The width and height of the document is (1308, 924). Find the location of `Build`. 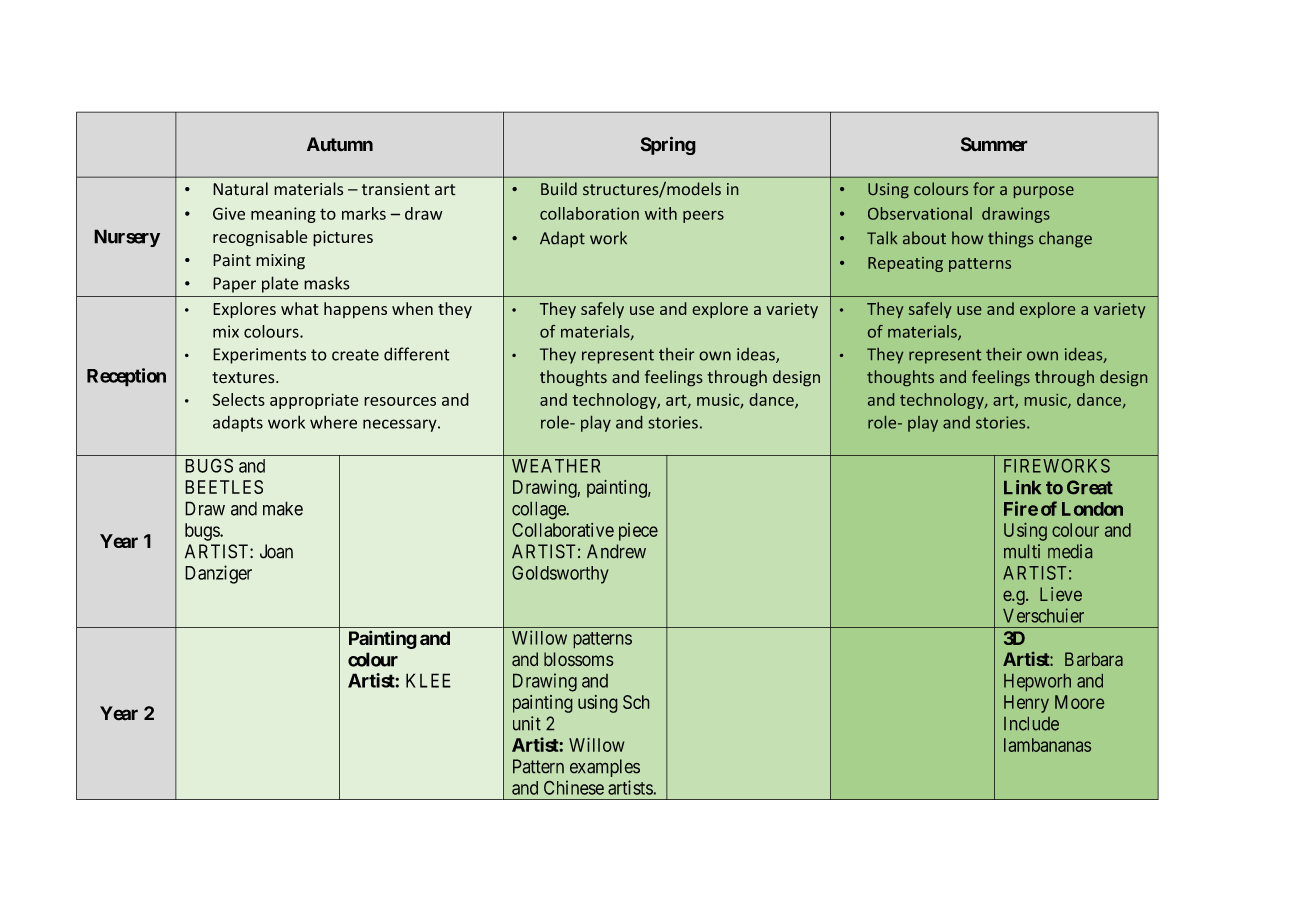

Build is located at coordinates (559, 189).
